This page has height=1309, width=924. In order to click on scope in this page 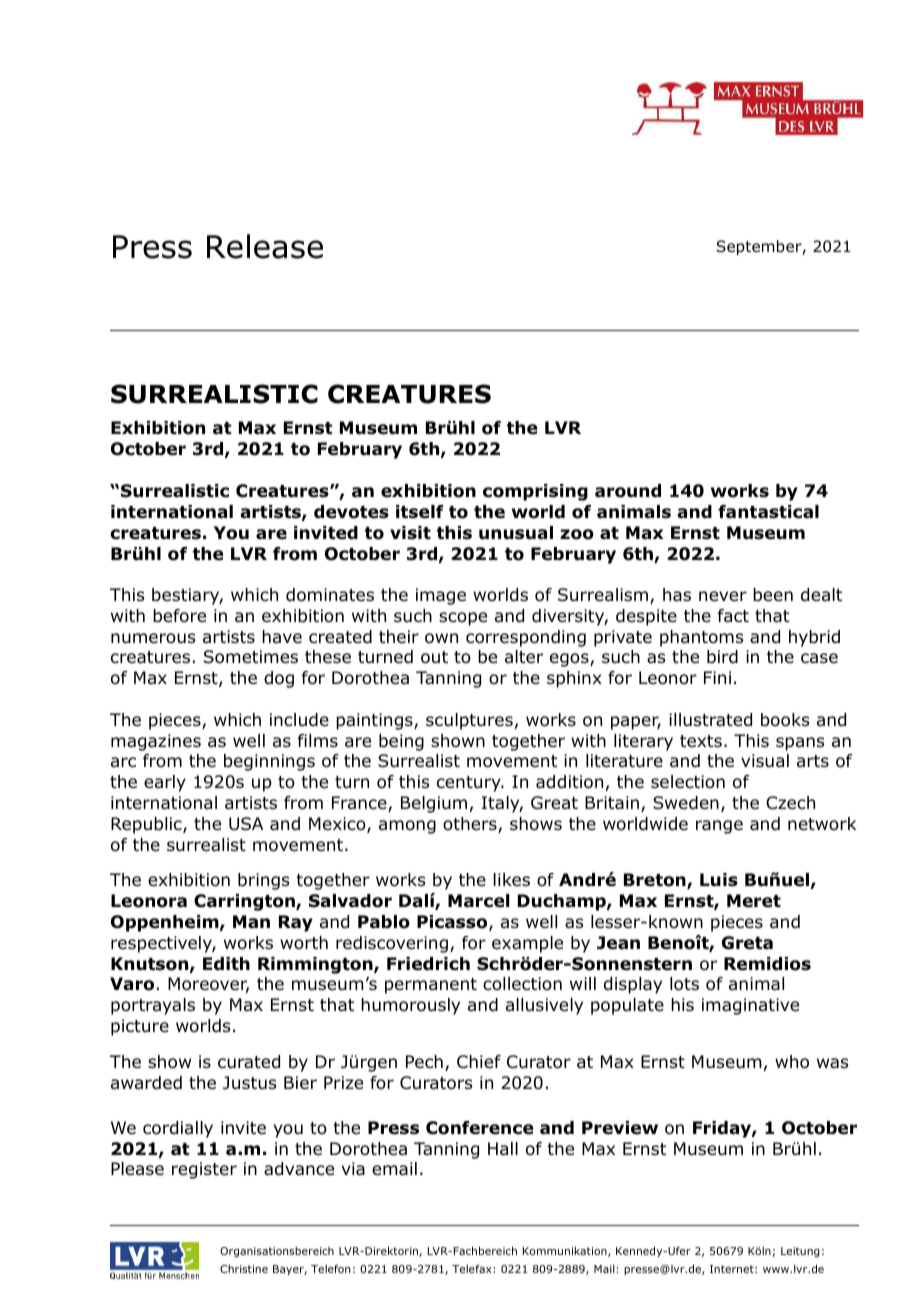, I will do `click(463, 619)`.
